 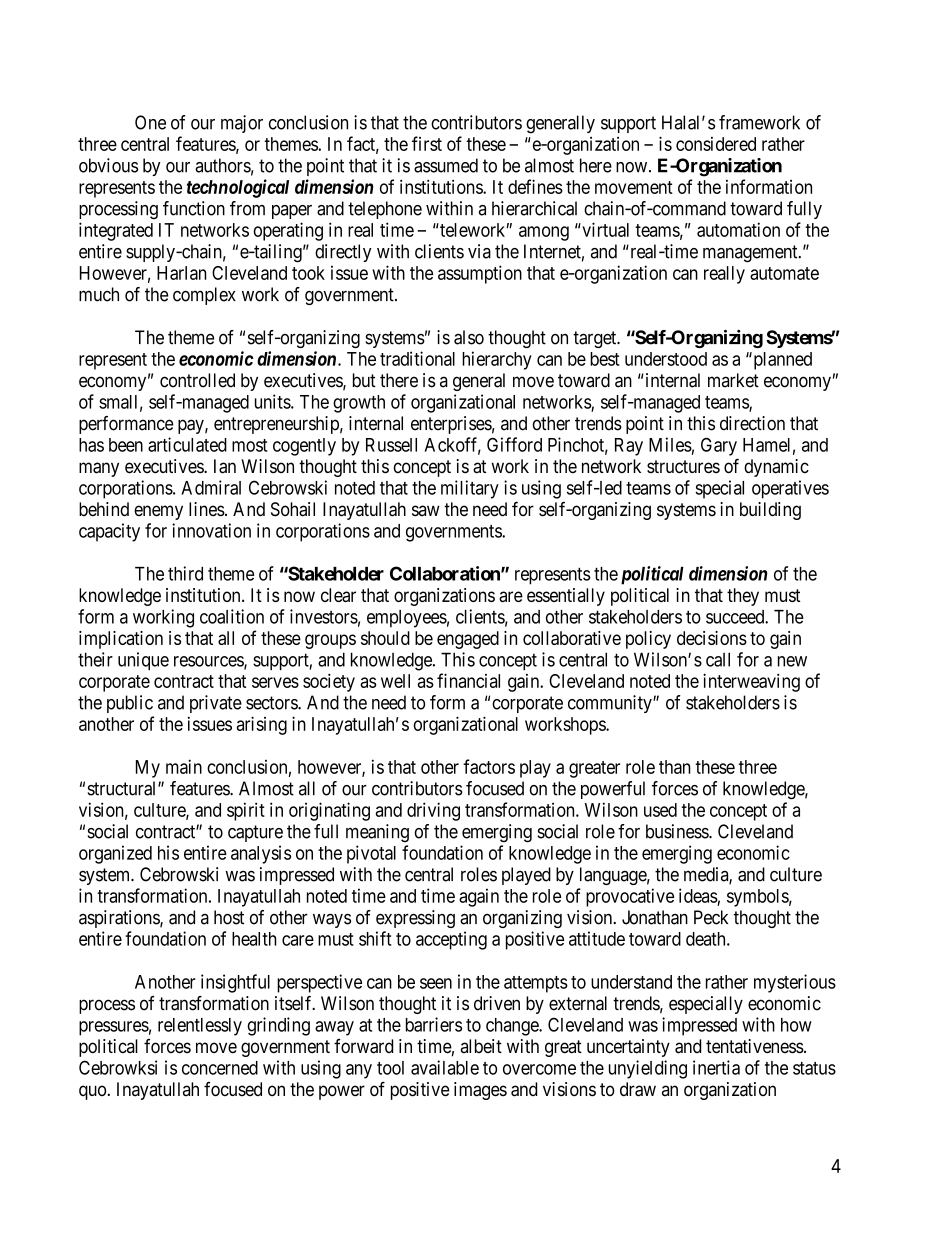 What do you see at coordinates (220, 1068) in the page?
I see `concerned` at bounding box center [220, 1068].
